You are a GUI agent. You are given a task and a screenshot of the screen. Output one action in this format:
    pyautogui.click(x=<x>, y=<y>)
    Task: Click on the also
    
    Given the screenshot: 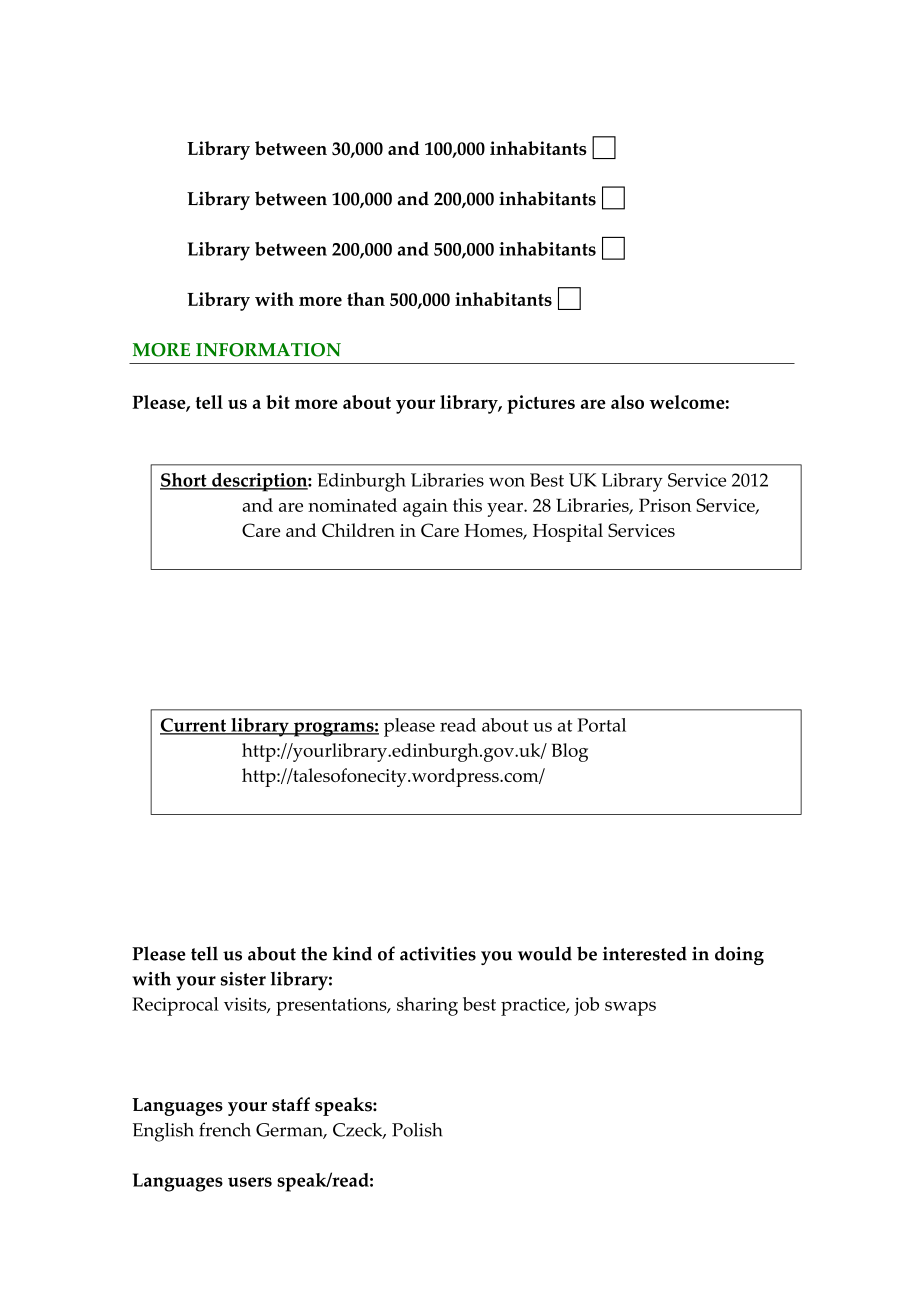 What is the action you would take?
    pyautogui.click(x=627, y=402)
